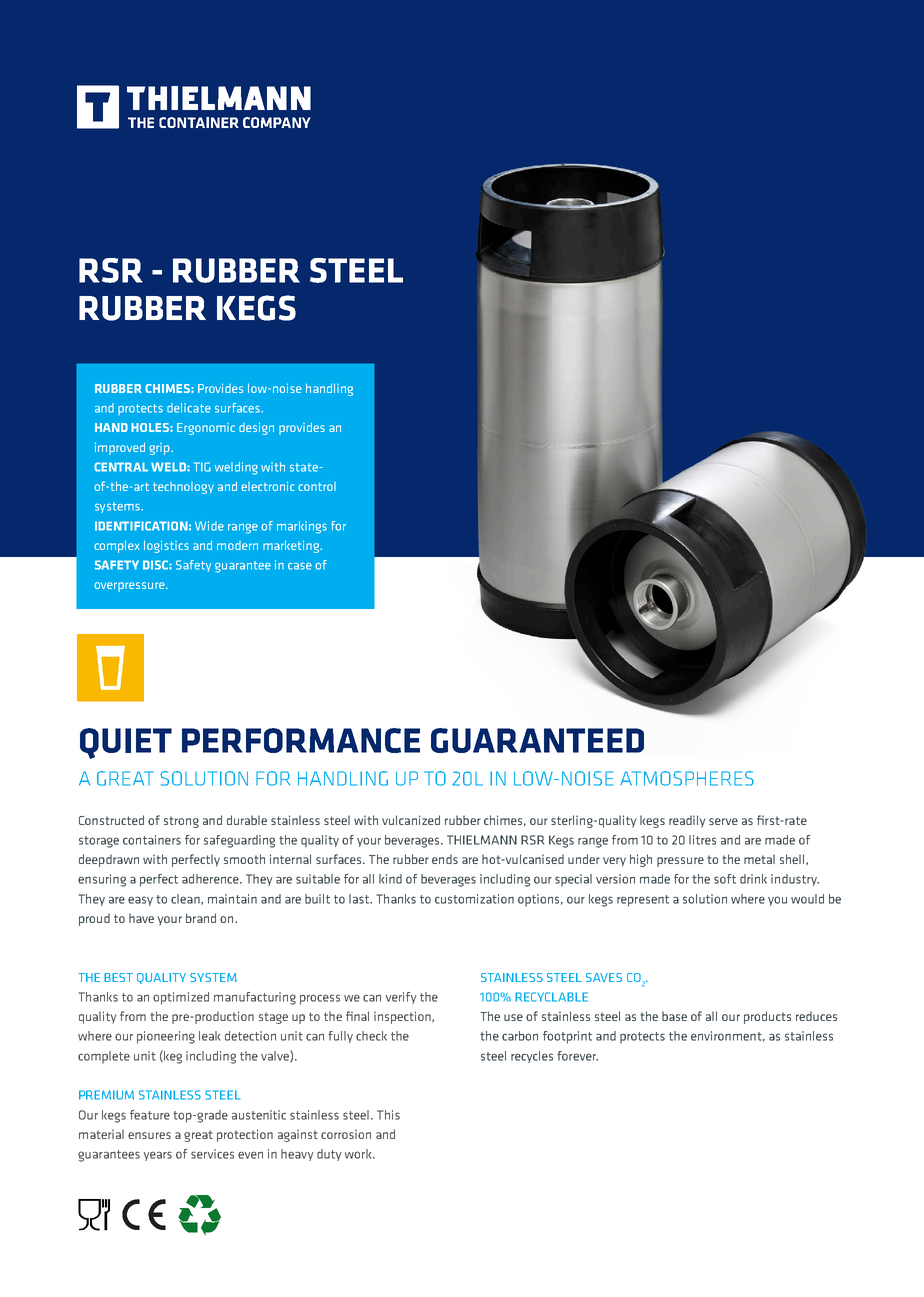 This image has height=1297, width=924. I want to click on PERFORMANCE, so click(301, 740).
